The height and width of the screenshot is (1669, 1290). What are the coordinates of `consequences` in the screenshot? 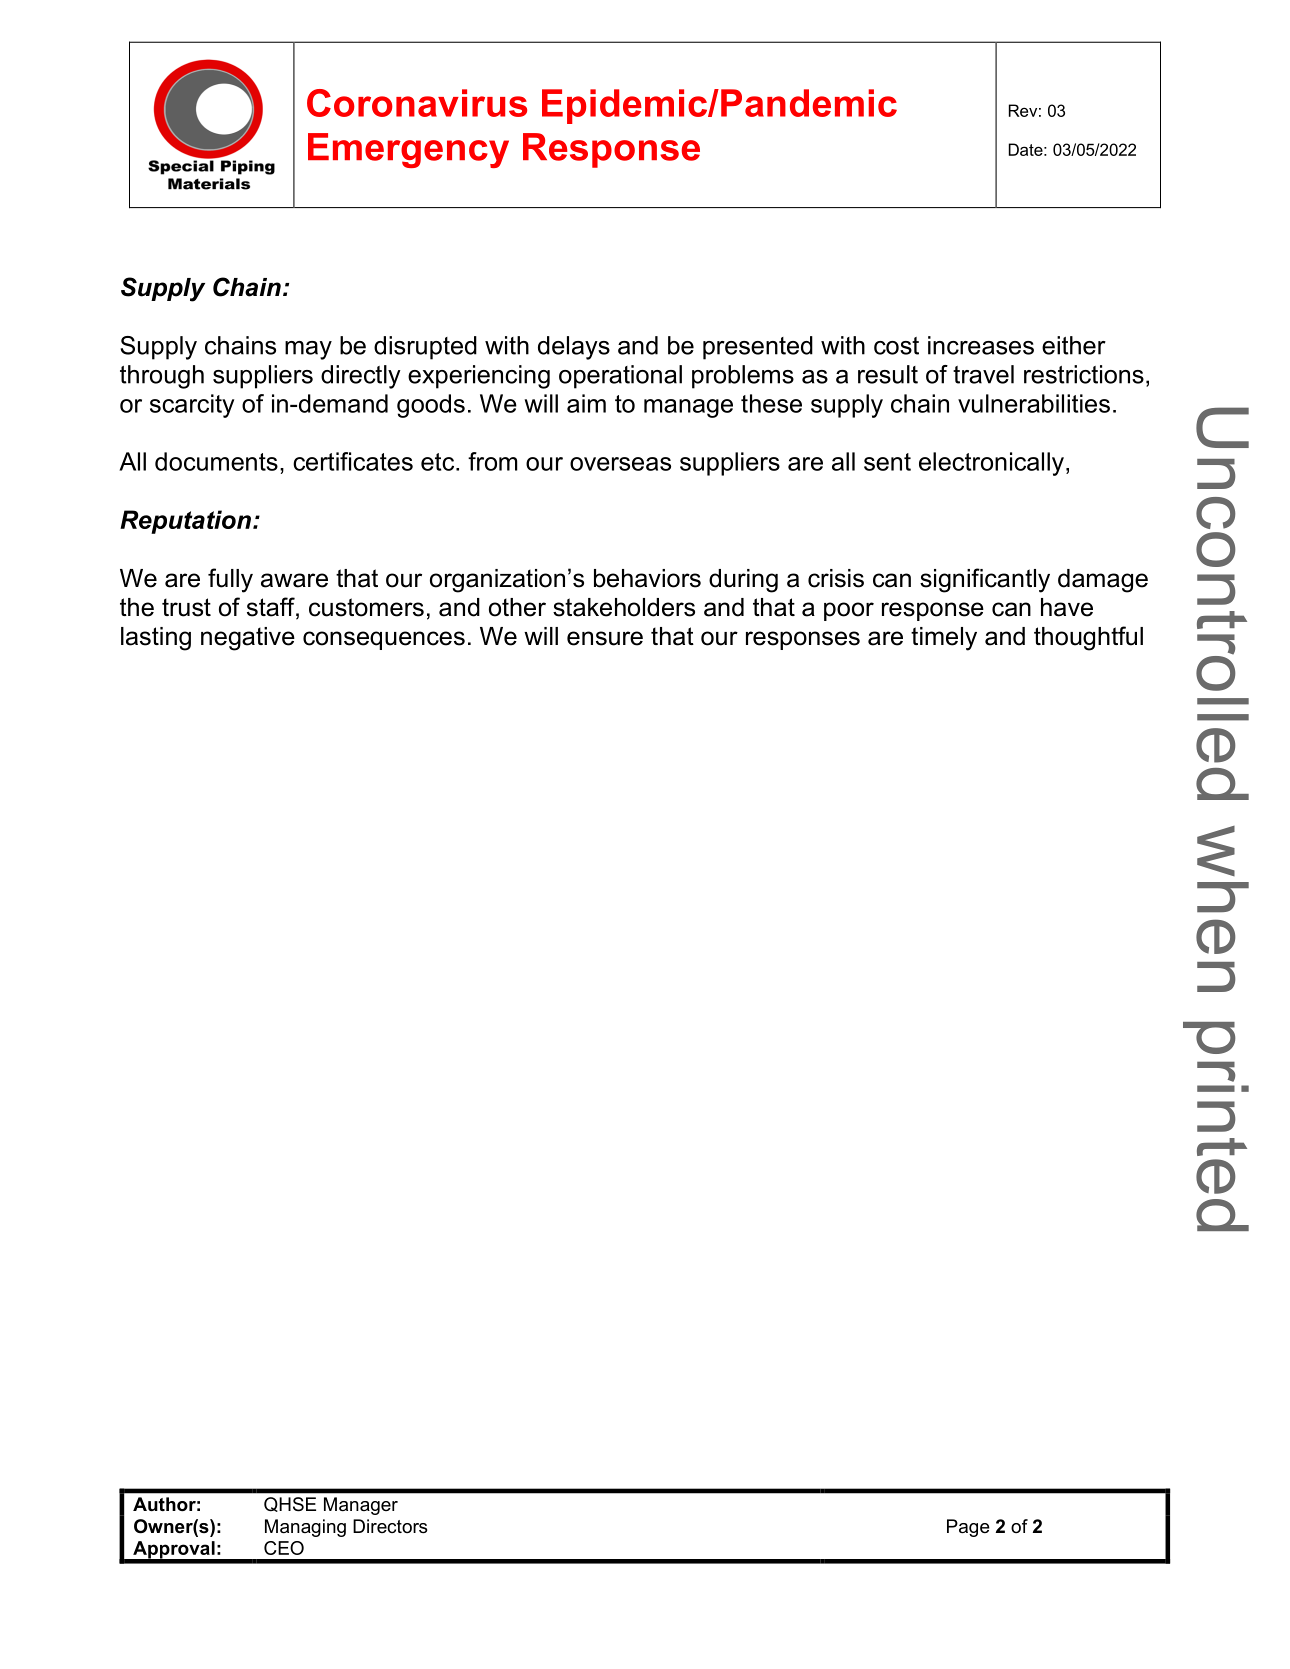 It's located at (384, 640).
